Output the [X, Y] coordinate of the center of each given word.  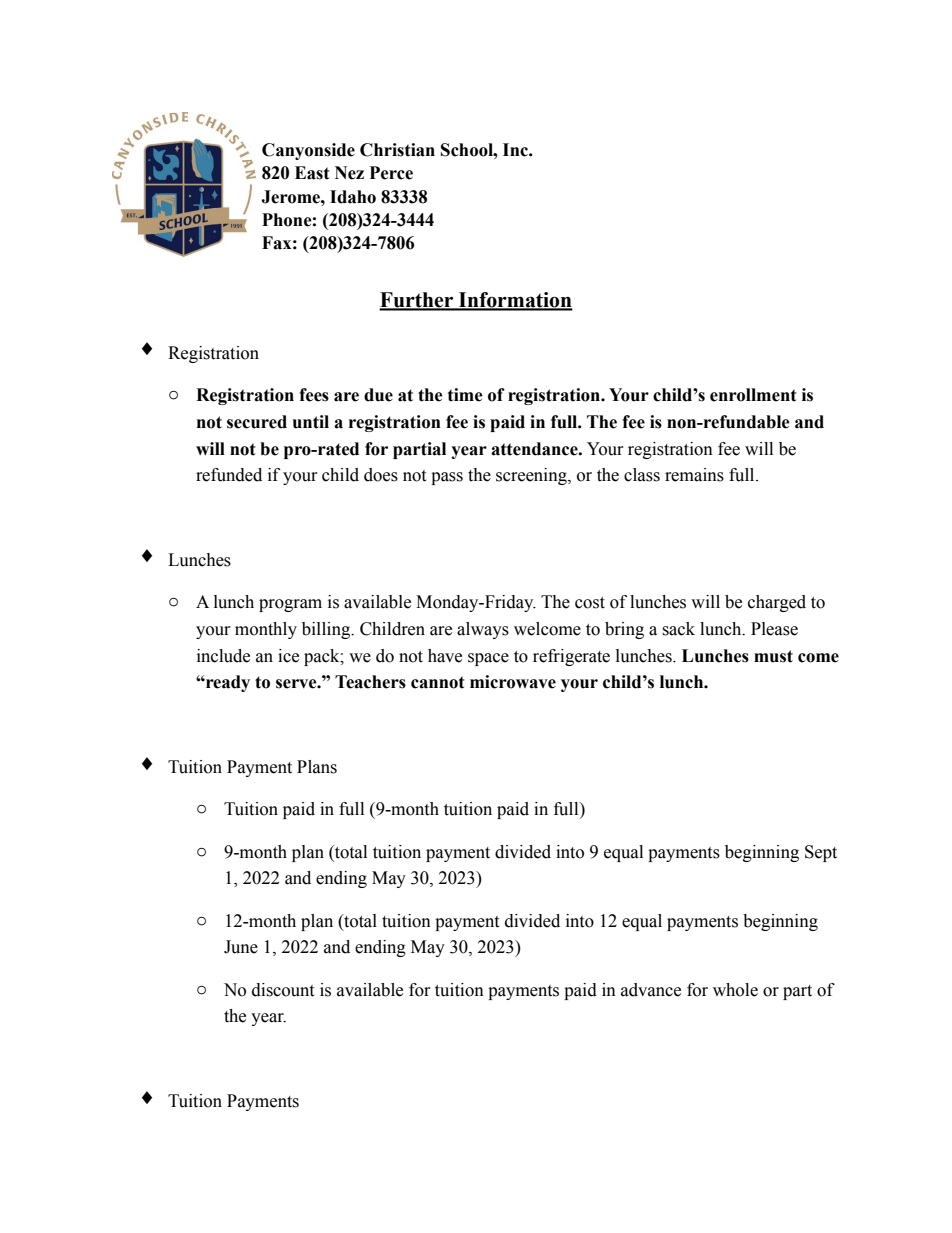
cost [590, 603]
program [290, 605]
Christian [397, 150]
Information [515, 301]
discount [283, 990]
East [312, 173]
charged [777, 603]
